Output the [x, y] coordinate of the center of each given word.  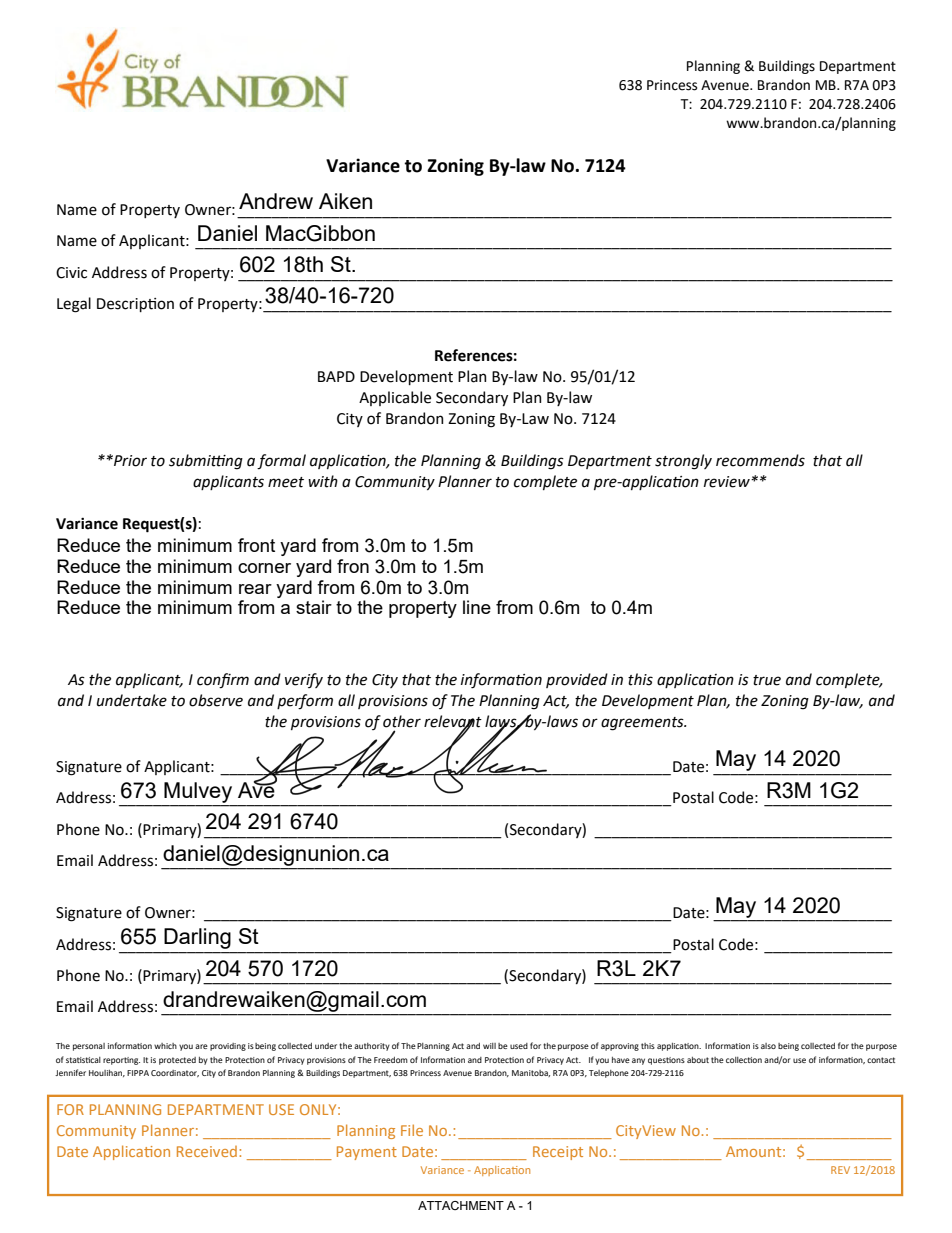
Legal [74, 305]
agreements [643, 724]
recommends [760, 460]
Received [207, 1151]
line [477, 607]
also [768, 1046]
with [323, 481]
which [165, 1046]
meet [286, 482]
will [489, 1046]
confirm [223, 681]
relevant [453, 722]
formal [281, 462]
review [728, 482]
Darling [197, 938]
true [767, 680]
